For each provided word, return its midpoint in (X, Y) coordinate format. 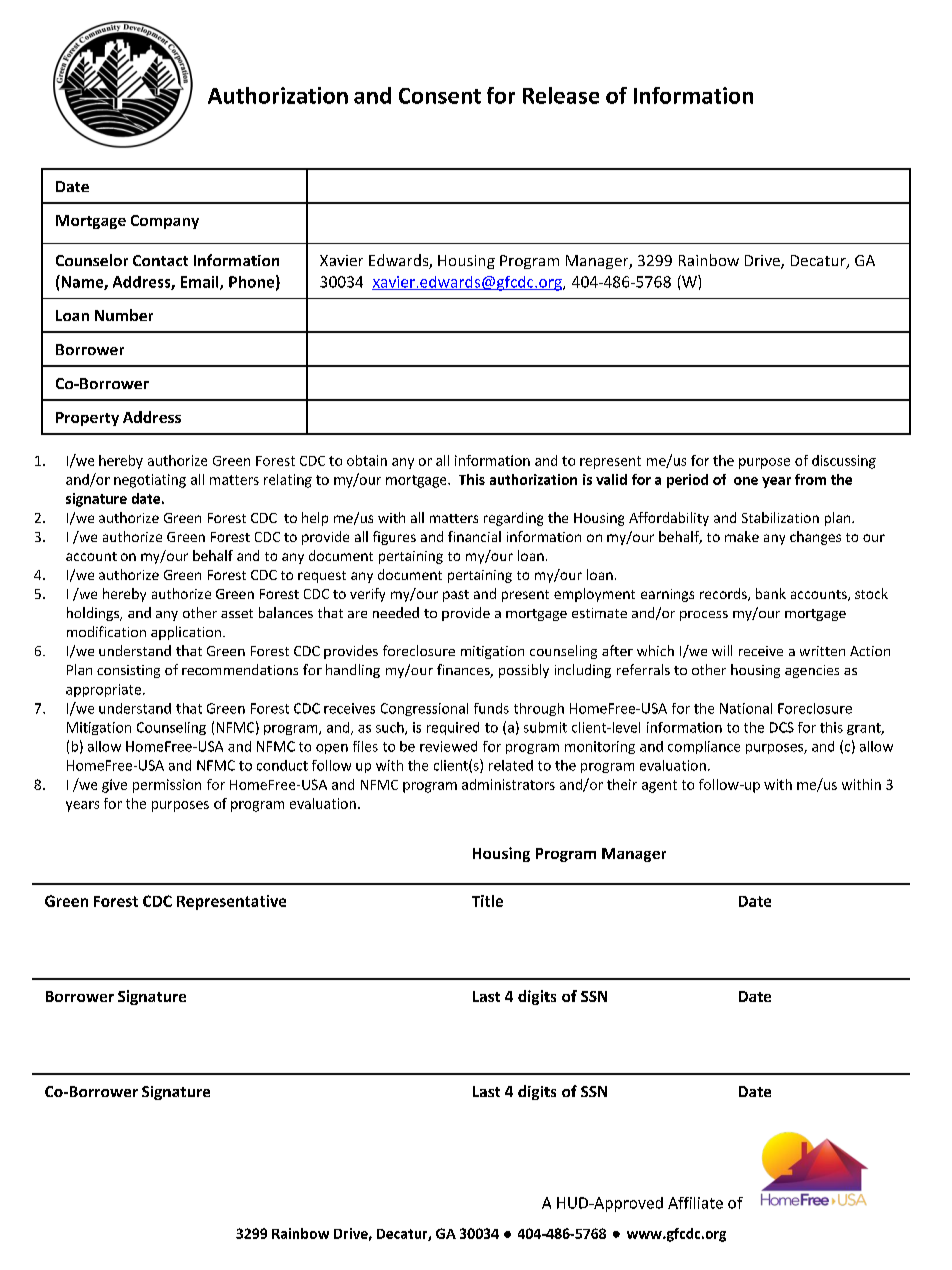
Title (487, 901)
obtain (367, 460)
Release (561, 95)
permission (167, 786)
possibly (524, 671)
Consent (440, 96)
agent (659, 786)
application (186, 633)
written (822, 651)
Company (165, 222)
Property (87, 419)
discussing (844, 462)
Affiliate (695, 1203)
